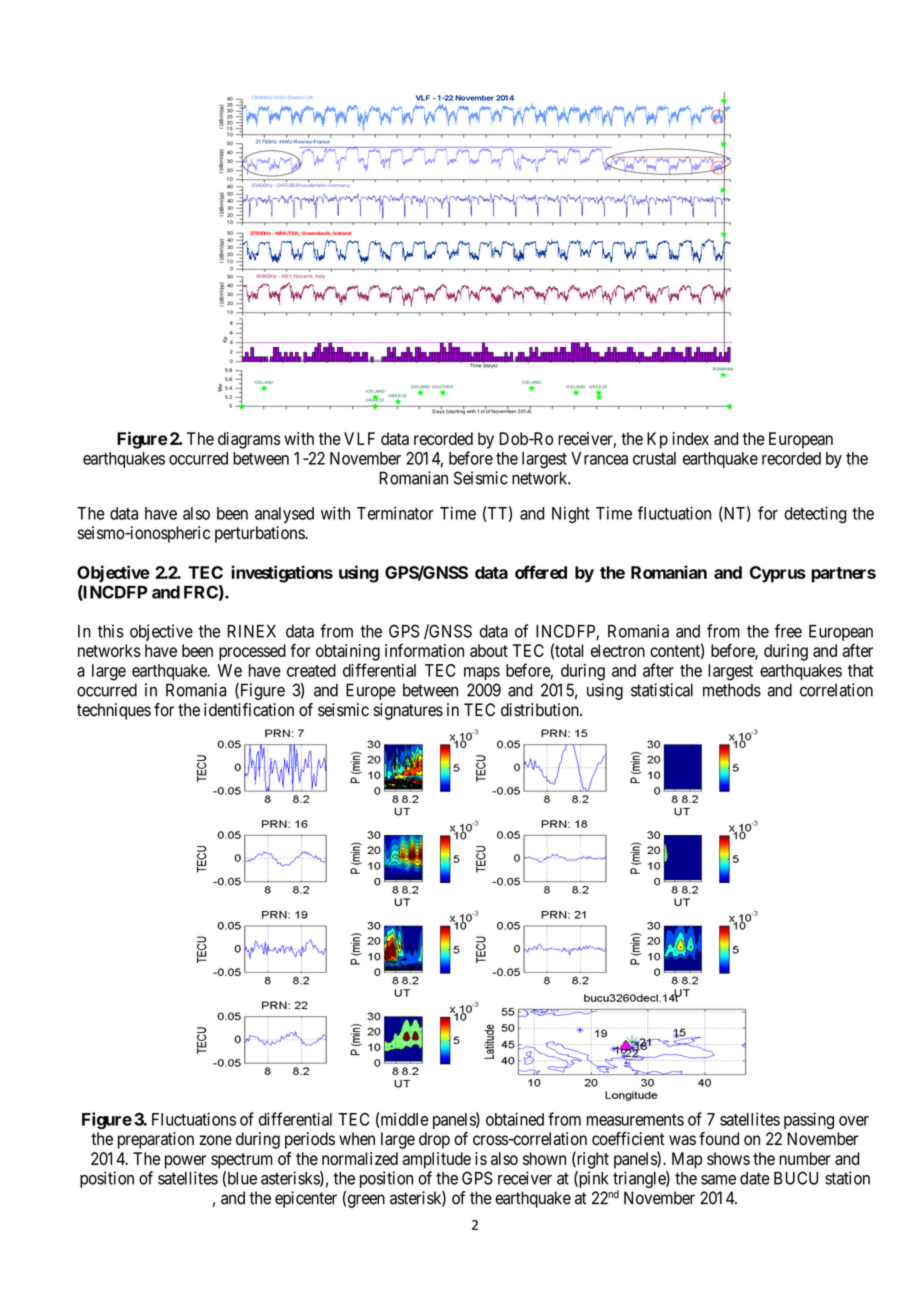 This screenshot has height=1308, width=924. Describe the element at coordinates (571, 515) in the screenshot. I see `Night` at that location.
